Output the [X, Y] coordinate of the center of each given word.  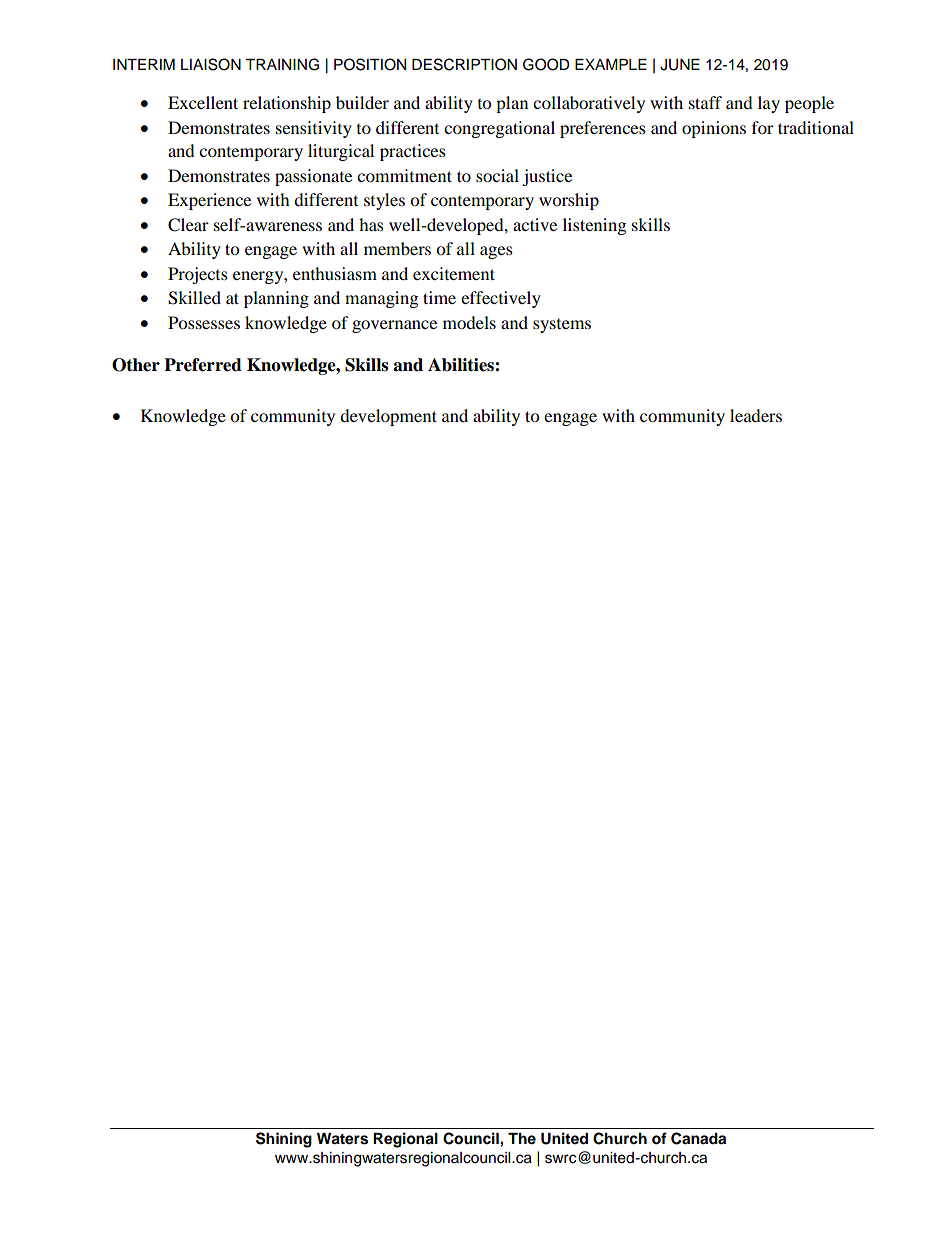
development [388, 417]
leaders [756, 415]
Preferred [203, 365]
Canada [698, 1138]
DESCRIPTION [464, 64]
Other [136, 365]
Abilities [462, 365]
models [469, 322]
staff [705, 102]
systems [562, 326]
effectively [501, 299]
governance [394, 326]
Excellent [203, 102]
